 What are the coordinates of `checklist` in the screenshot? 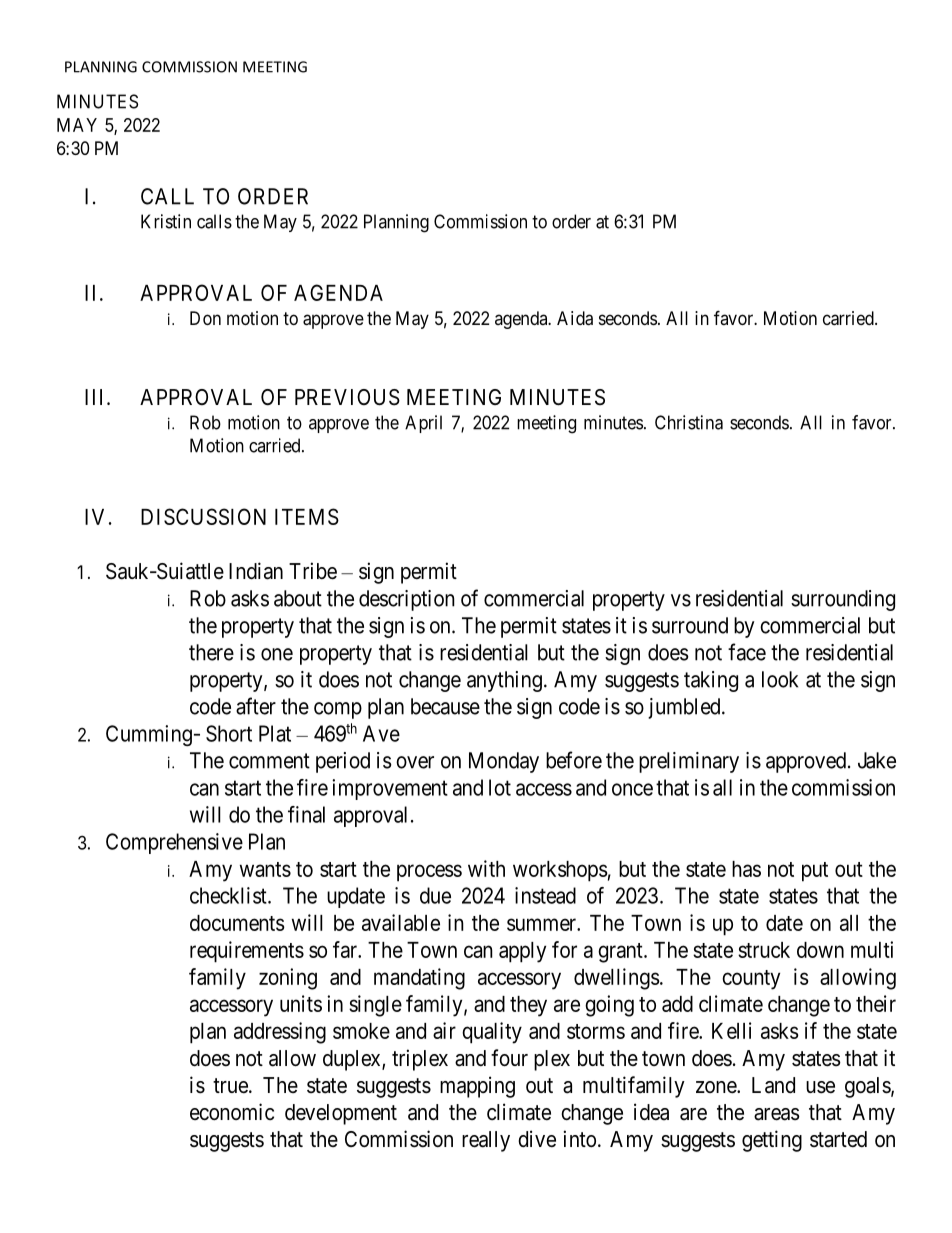 It's located at (229, 895).
